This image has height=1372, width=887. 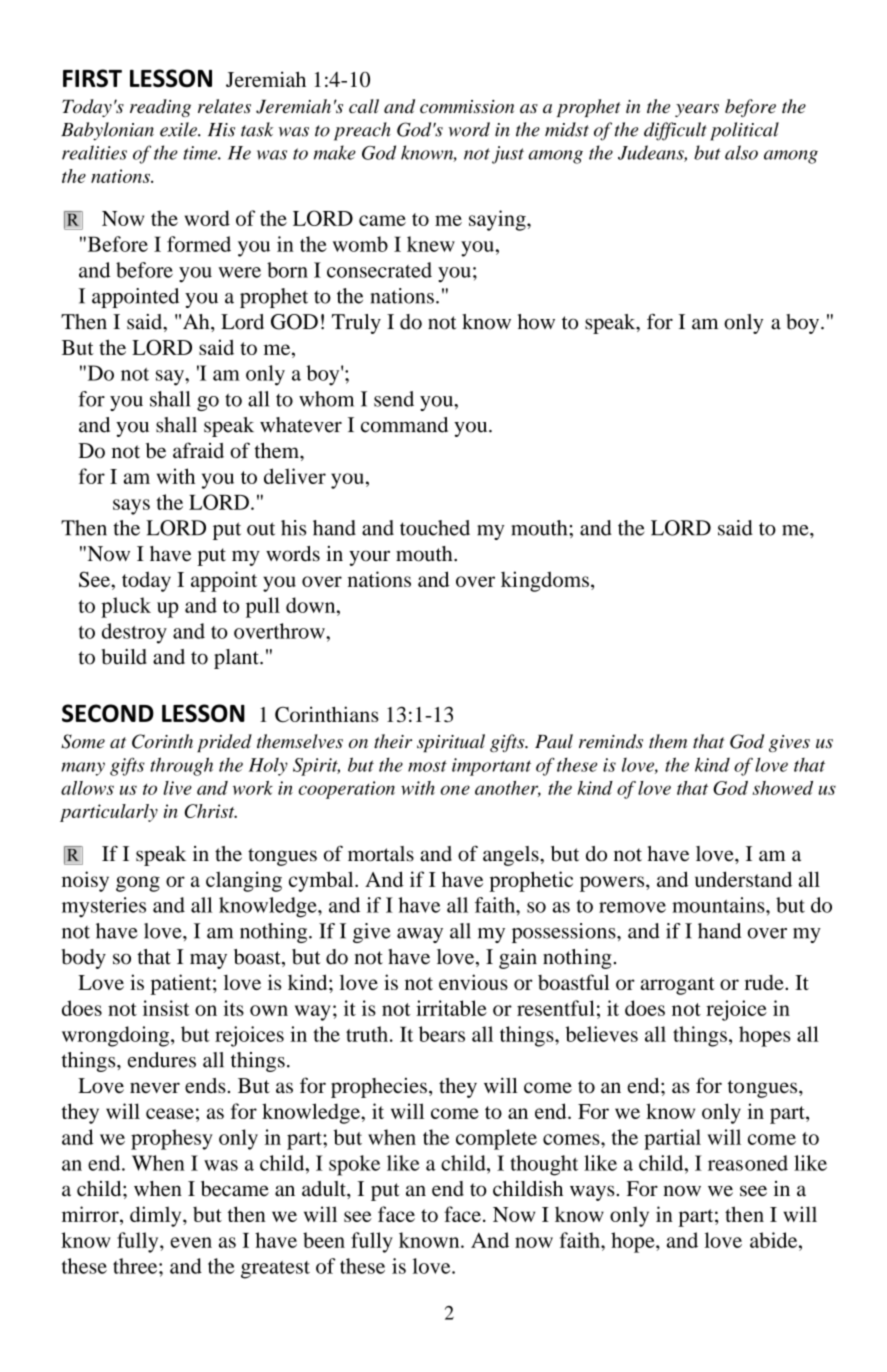 What do you see at coordinates (775, 1240) in the image?
I see `abide` at bounding box center [775, 1240].
